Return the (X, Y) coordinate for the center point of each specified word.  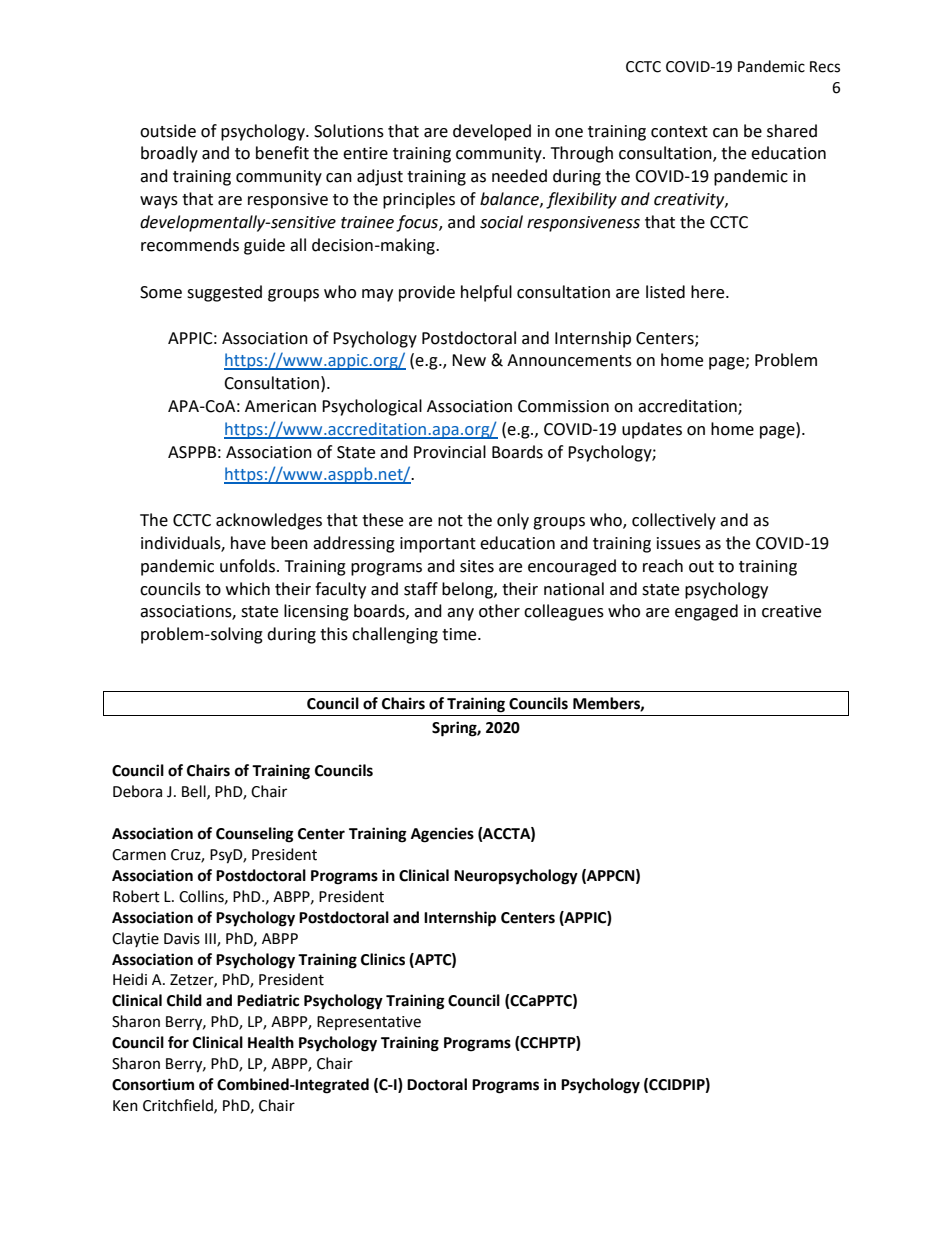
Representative (369, 1023)
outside (168, 131)
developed (492, 132)
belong (468, 590)
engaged (706, 612)
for (178, 1042)
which (248, 589)
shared (792, 131)
